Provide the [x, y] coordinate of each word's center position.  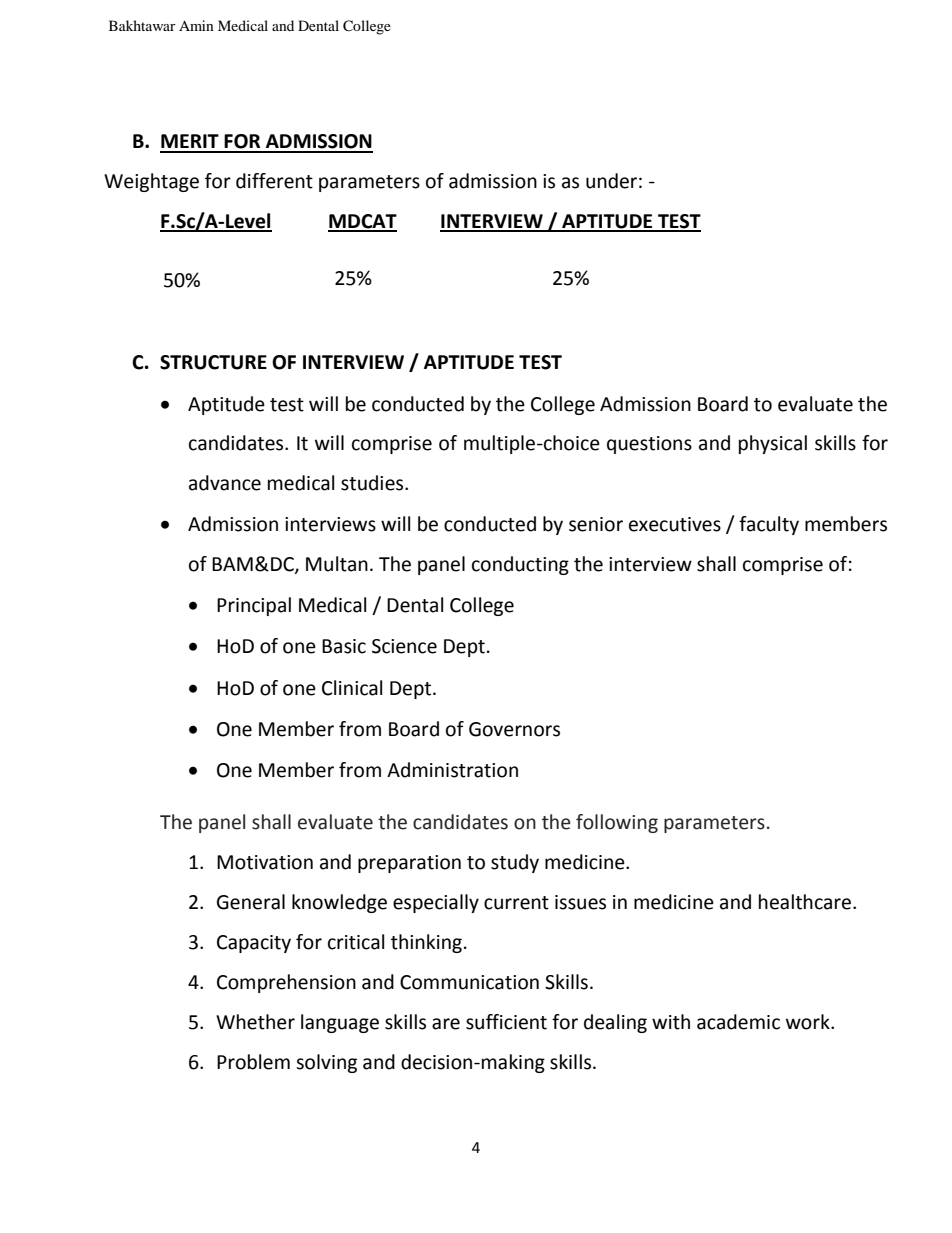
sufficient [506, 1022]
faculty [769, 525]
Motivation [265, 862]
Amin [196, 25]
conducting [520, 565]
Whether [255, 1022]
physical [773, 444]
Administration [452, 770]
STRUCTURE [213, 362]
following [617, 823]
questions [649, 445]
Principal [254, 606]
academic [738, 1022]
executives [675, 524]
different [274, 181]
